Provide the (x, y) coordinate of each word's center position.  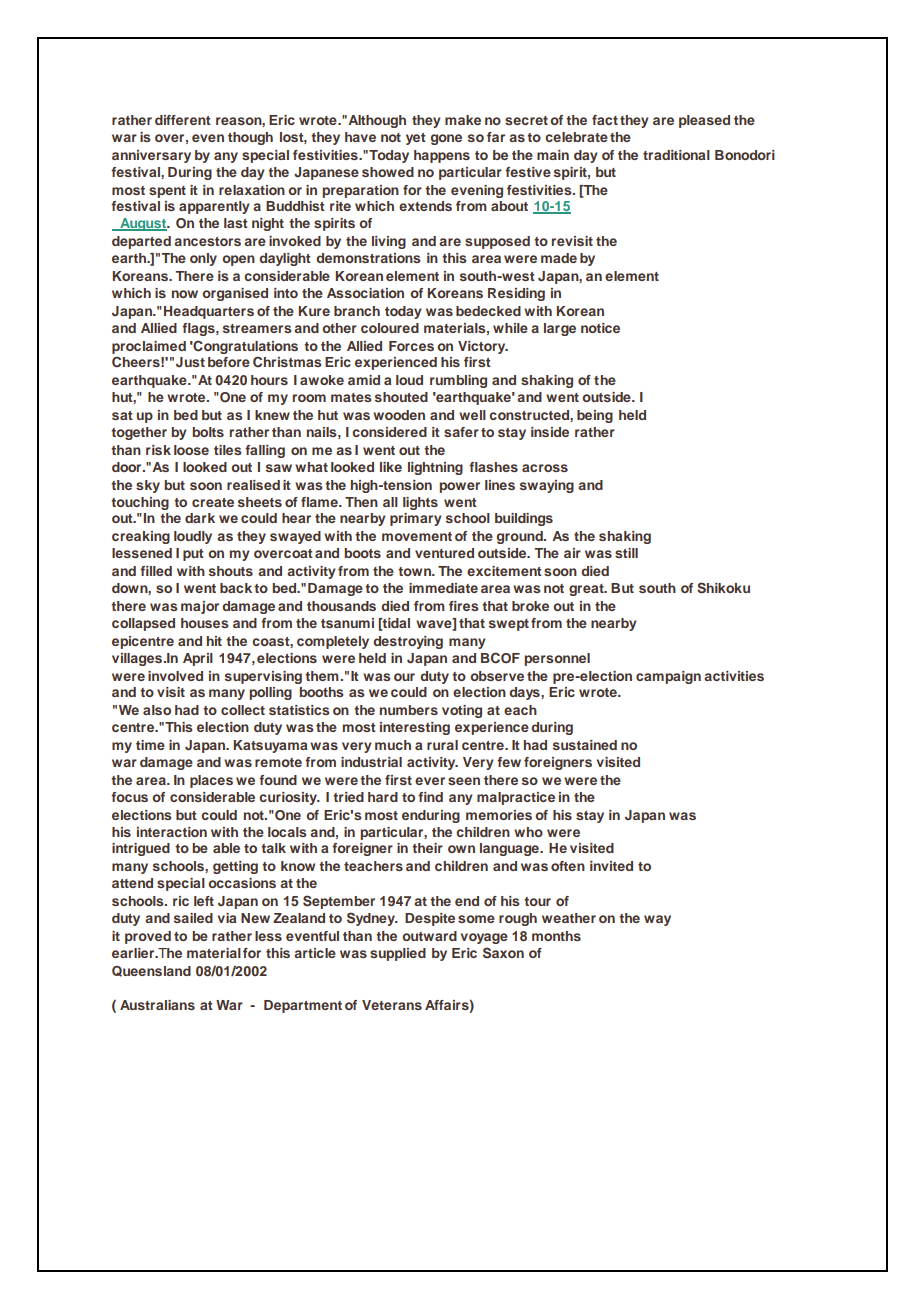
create (213, 502)
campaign (668, 677)
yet (416, 139)
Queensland (151, 971)
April (198, 659)
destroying (408, 642)
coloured (390, 328)
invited (611, 866)
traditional (676, 155)
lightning (435, 468)
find (430, 797)
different (183, 120)
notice (600, 328)
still (626, 553)
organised (235, 294)
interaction (172, 832)
